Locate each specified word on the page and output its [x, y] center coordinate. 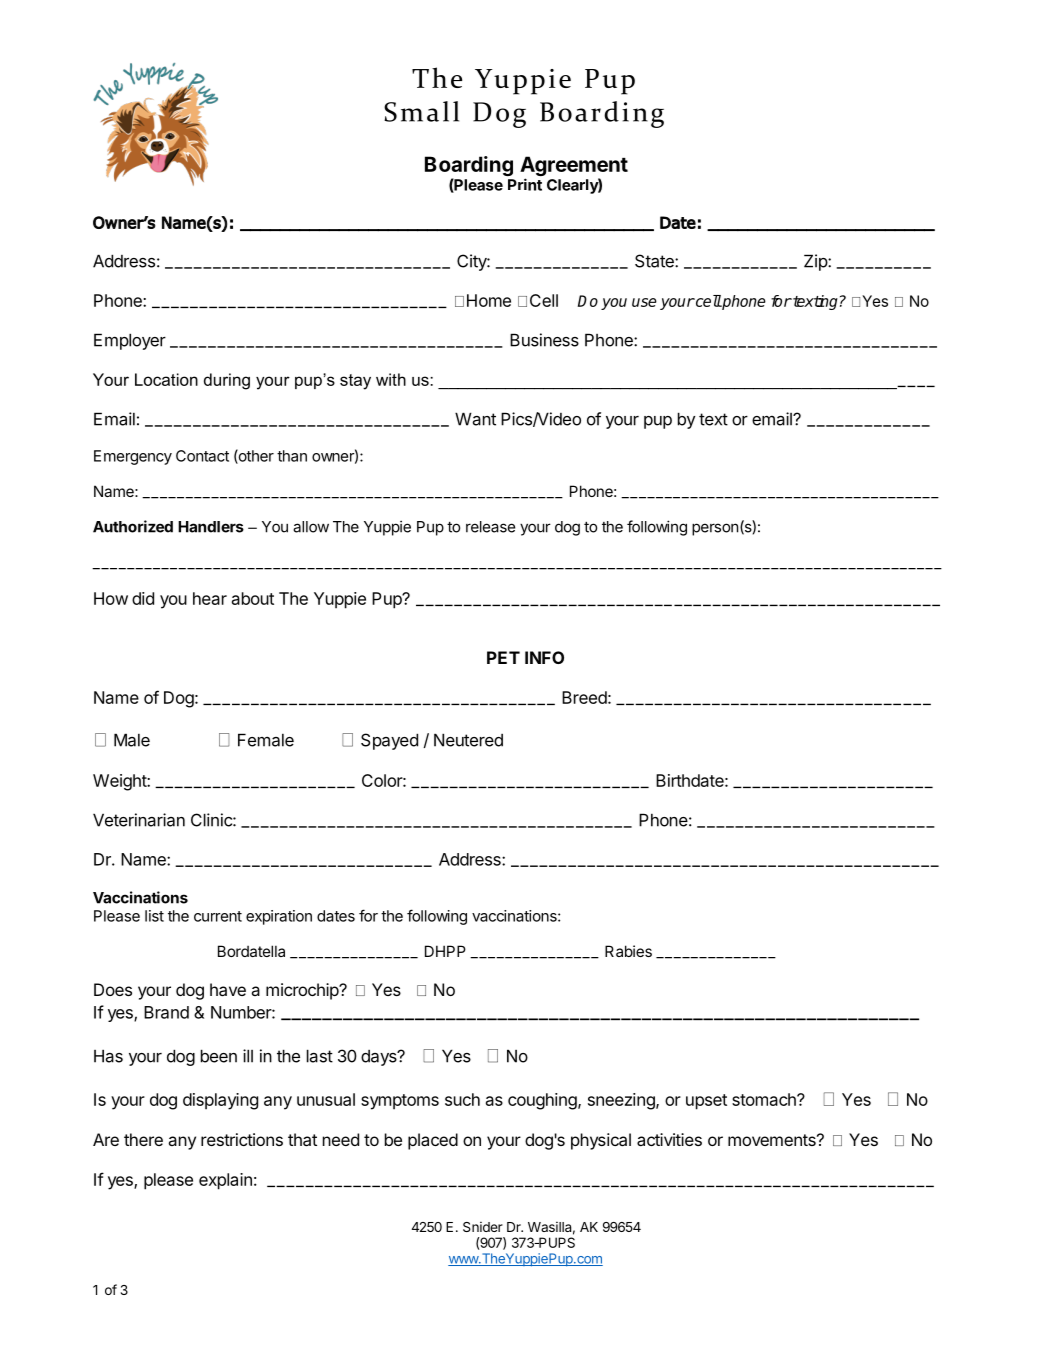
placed [433, 1141]
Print [525, 184]
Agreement [574, 167]
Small [421, 111]
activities [669, 1139]
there [143, 1139]
